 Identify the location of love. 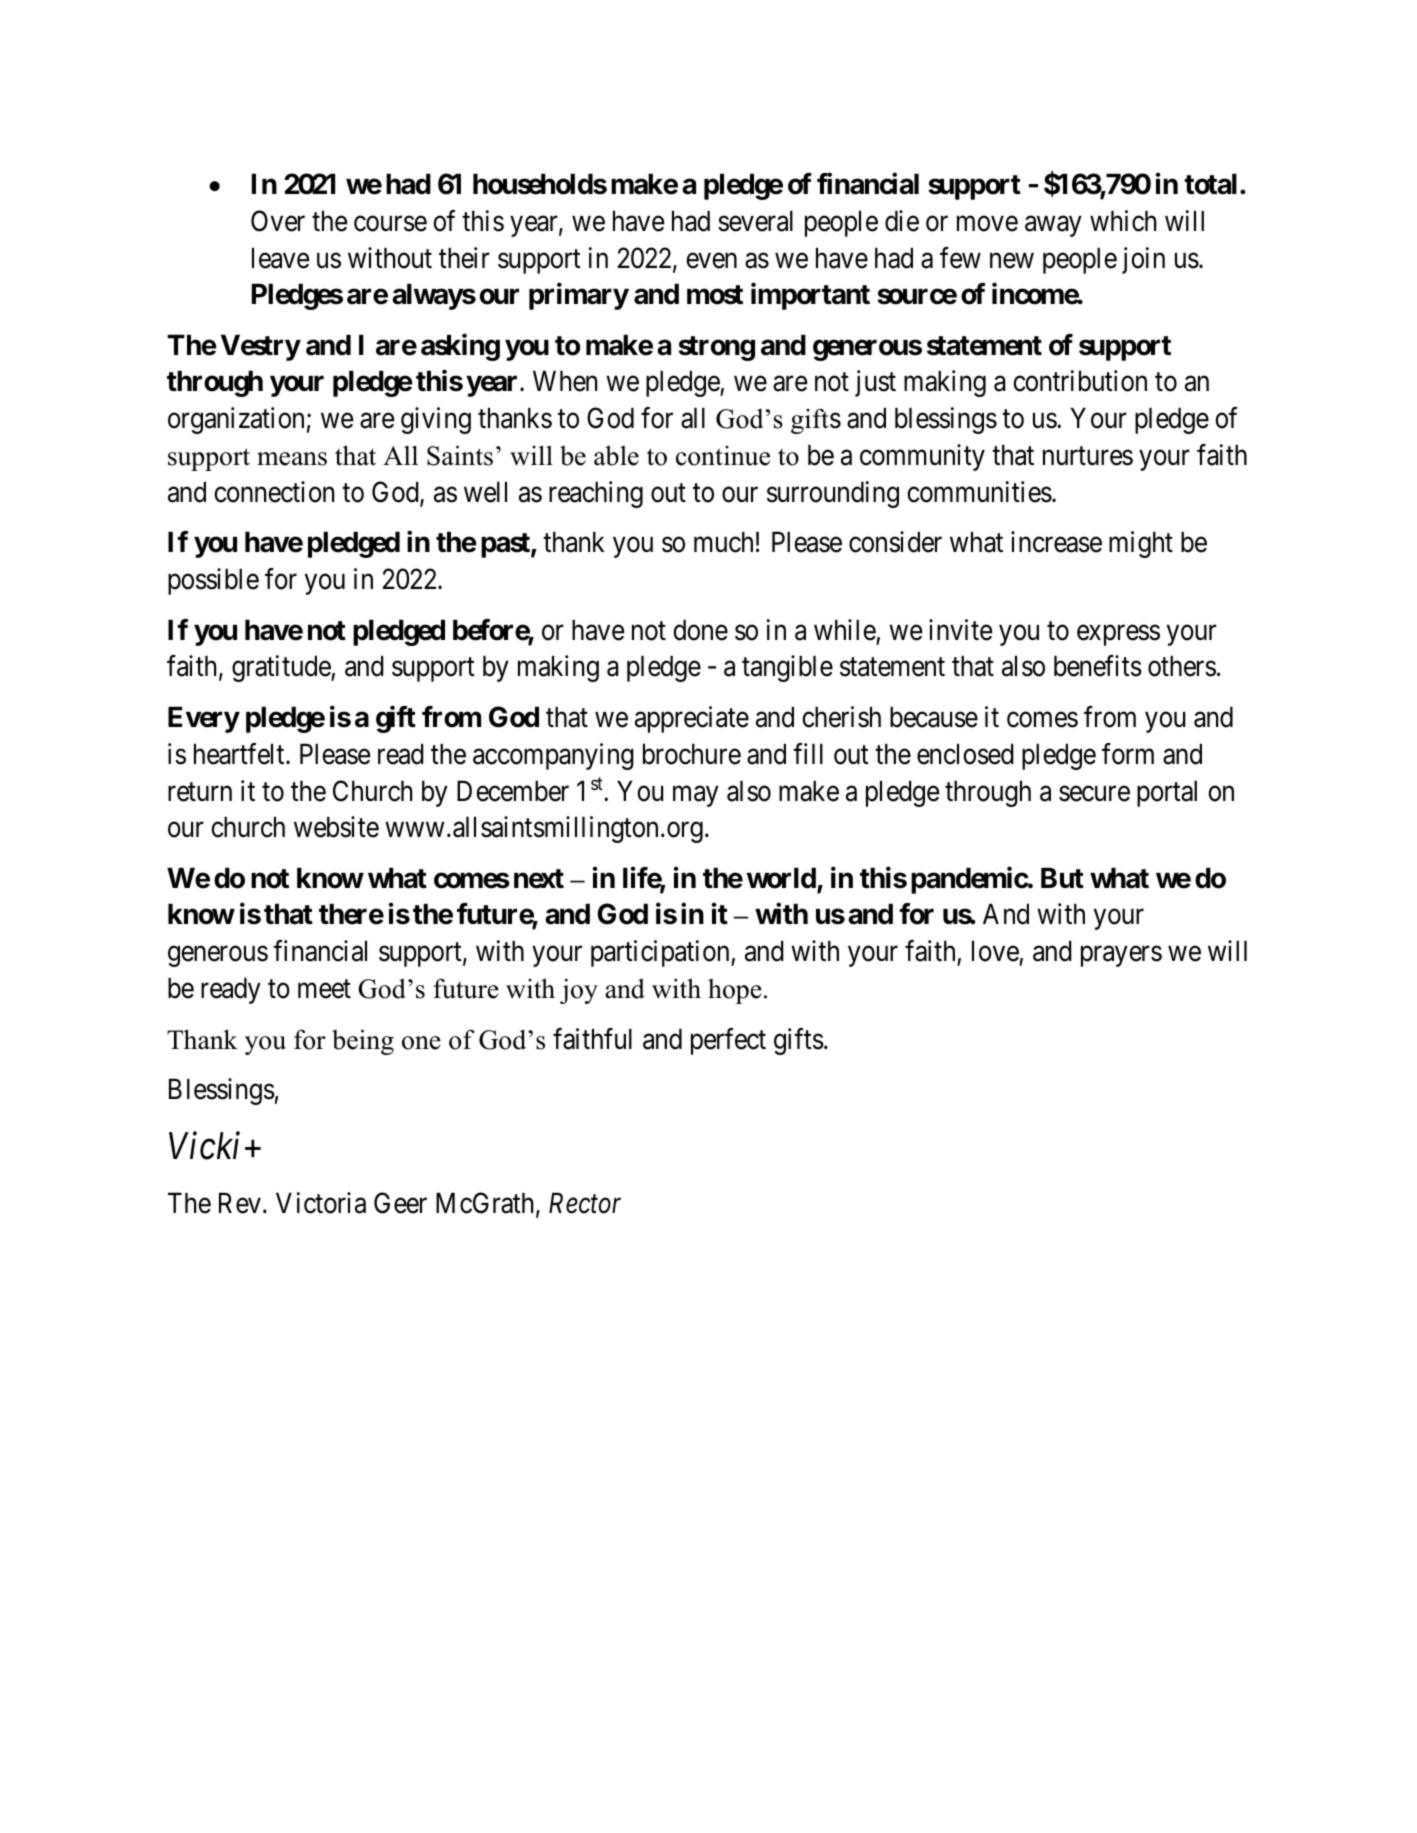
(996, 952).
